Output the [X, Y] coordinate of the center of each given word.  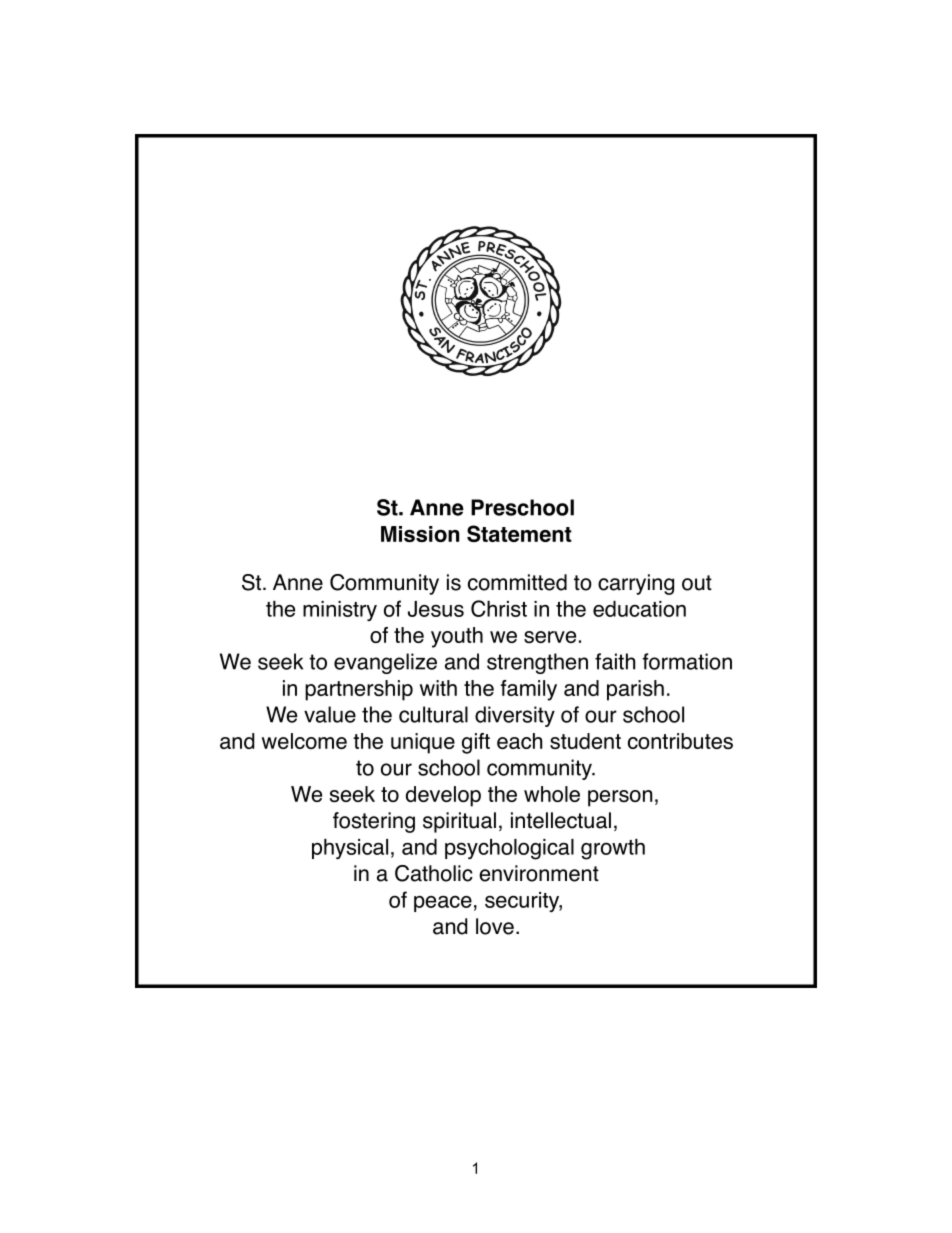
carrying [636, 584]
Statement [519, 533]
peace [443, 903]
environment [539, 873]
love [495, 926]
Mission [420, 534]
